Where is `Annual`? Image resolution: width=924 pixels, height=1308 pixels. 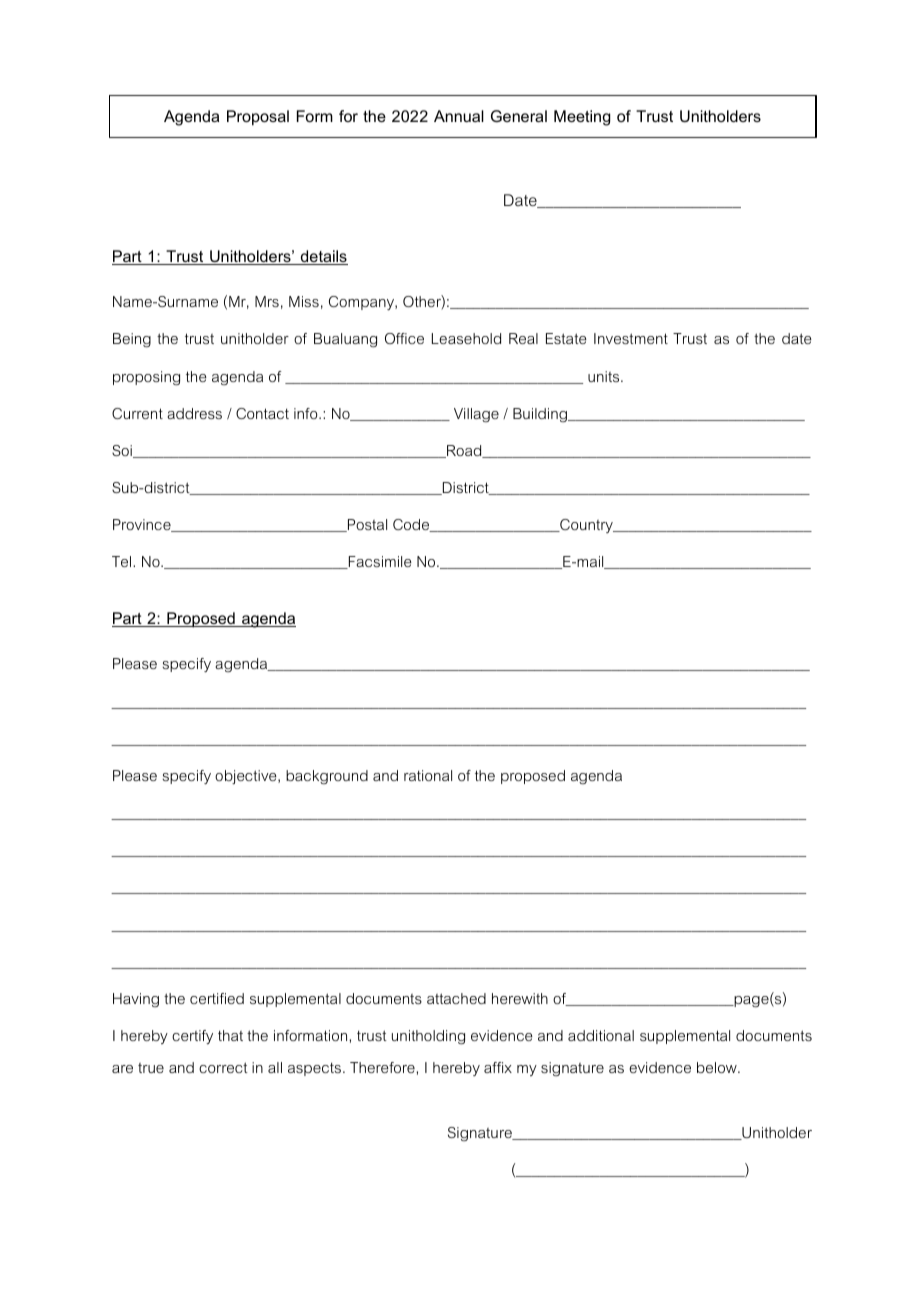 Annual is located at coordinates (459, 116).
